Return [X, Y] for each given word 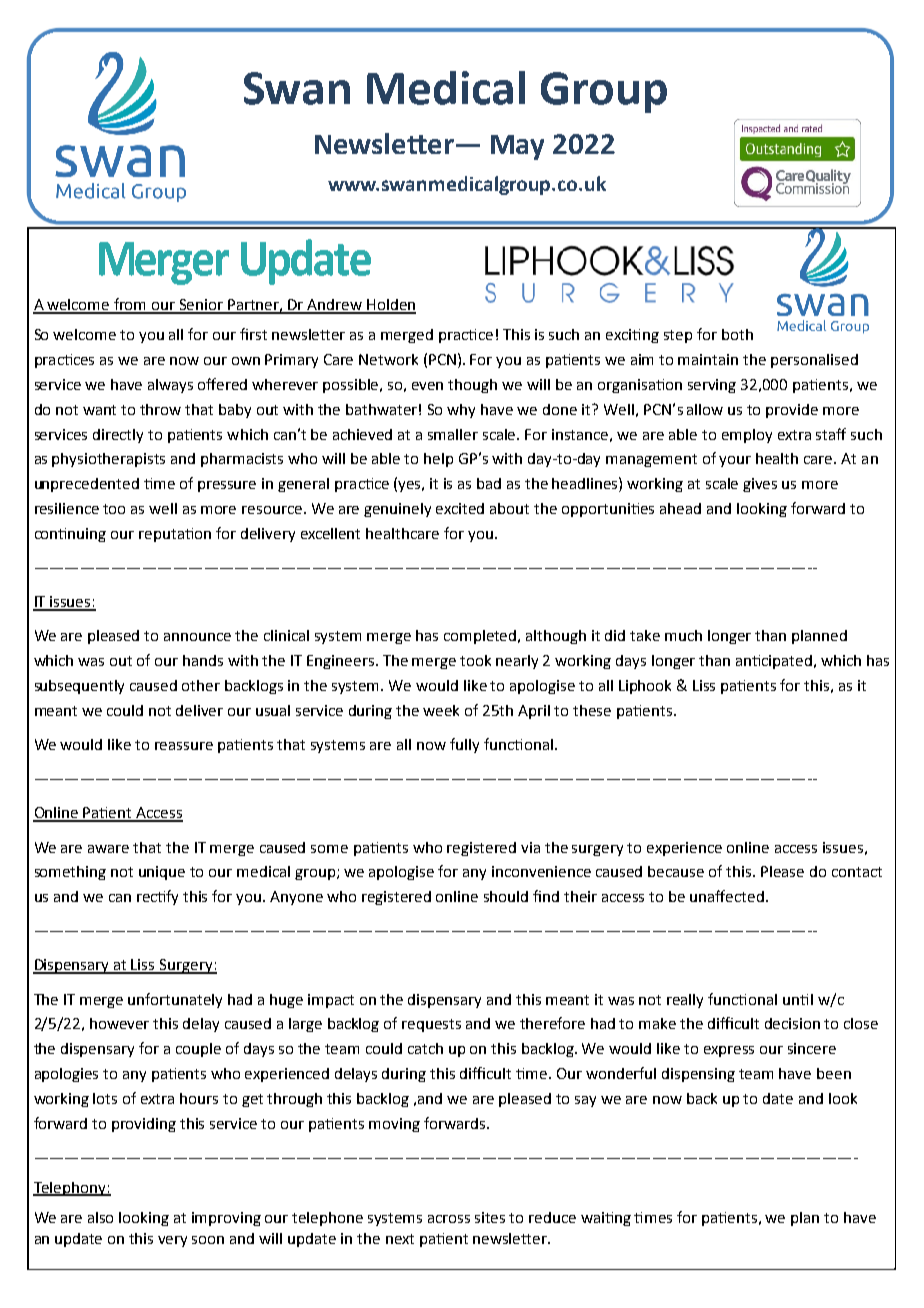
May [517, 147]
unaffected [727, 896]
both [737, 334]
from [130, 305]
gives [760, 485]
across [449, 1219]
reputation [175, 535]
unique [162, 873]
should [506, 896]
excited [460, 508]
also [100, 1217]
